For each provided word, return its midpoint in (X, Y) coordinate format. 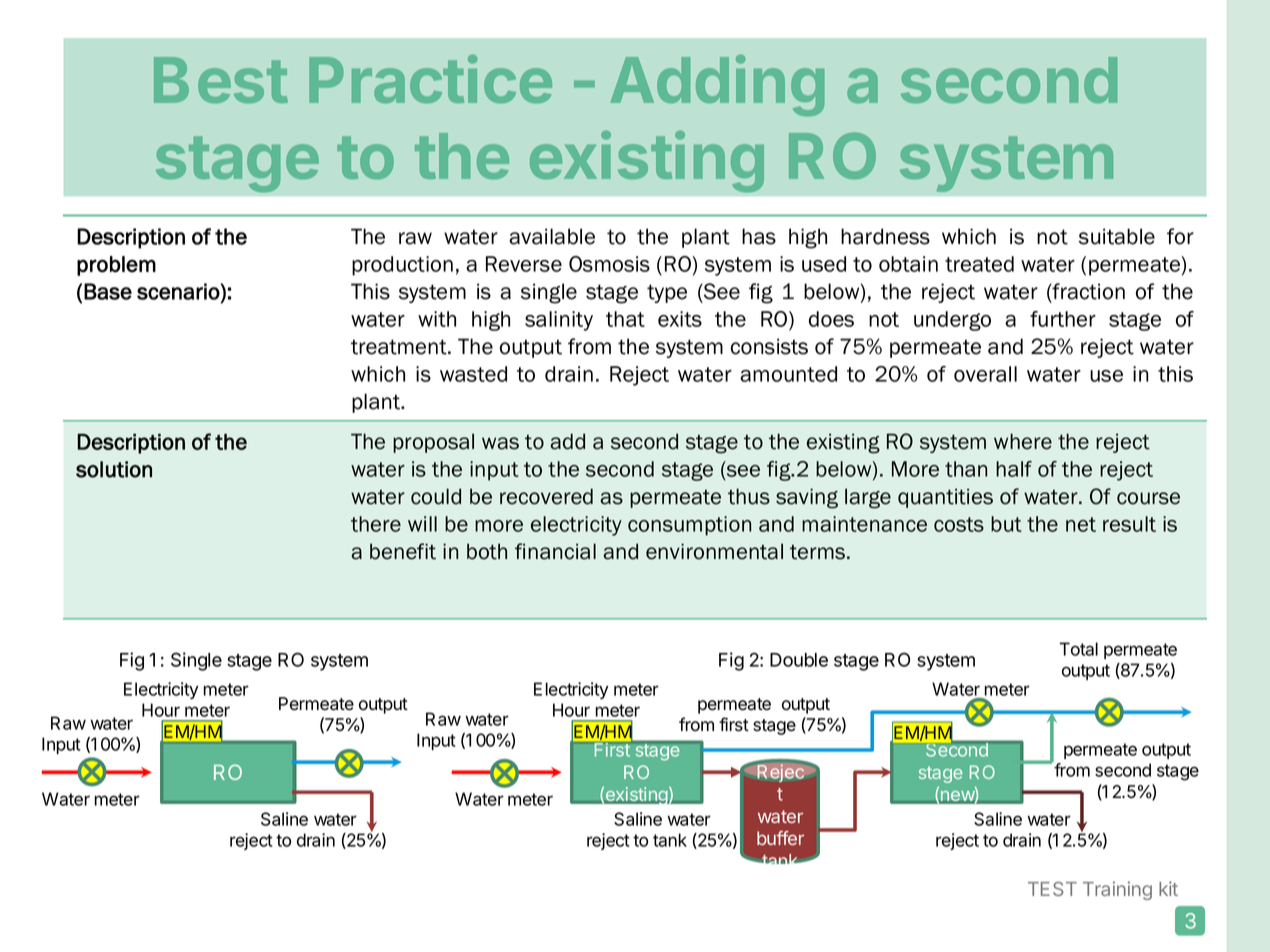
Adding (717, 85)
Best (221, 80)
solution (114, 469)
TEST (1052, 889)
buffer (780, 838)
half (1014, 469)
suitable (1117, 236)
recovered (546, 496)
